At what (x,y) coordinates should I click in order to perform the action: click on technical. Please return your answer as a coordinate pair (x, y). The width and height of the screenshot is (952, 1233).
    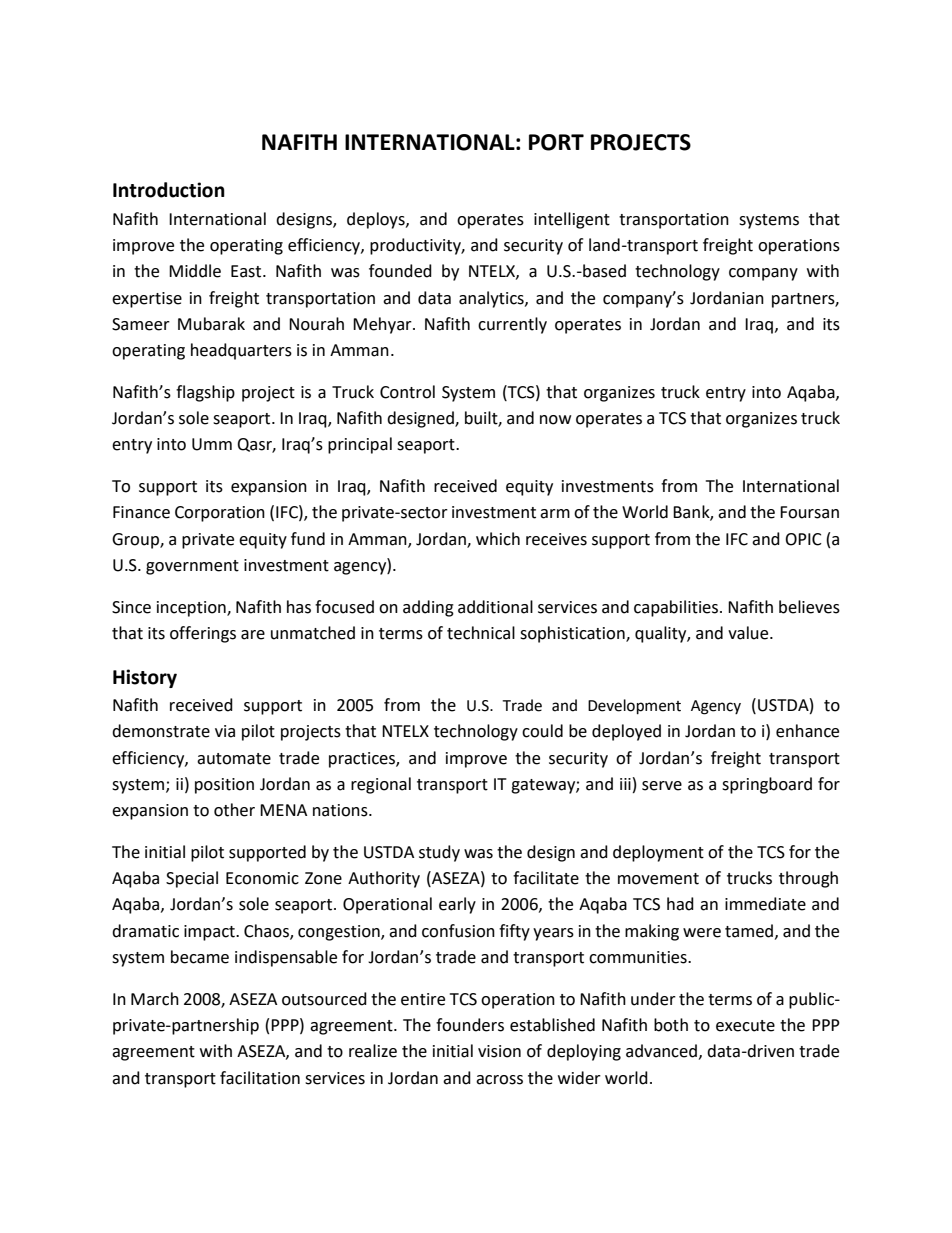
    Looking at the image, I should click on (481, 633).
